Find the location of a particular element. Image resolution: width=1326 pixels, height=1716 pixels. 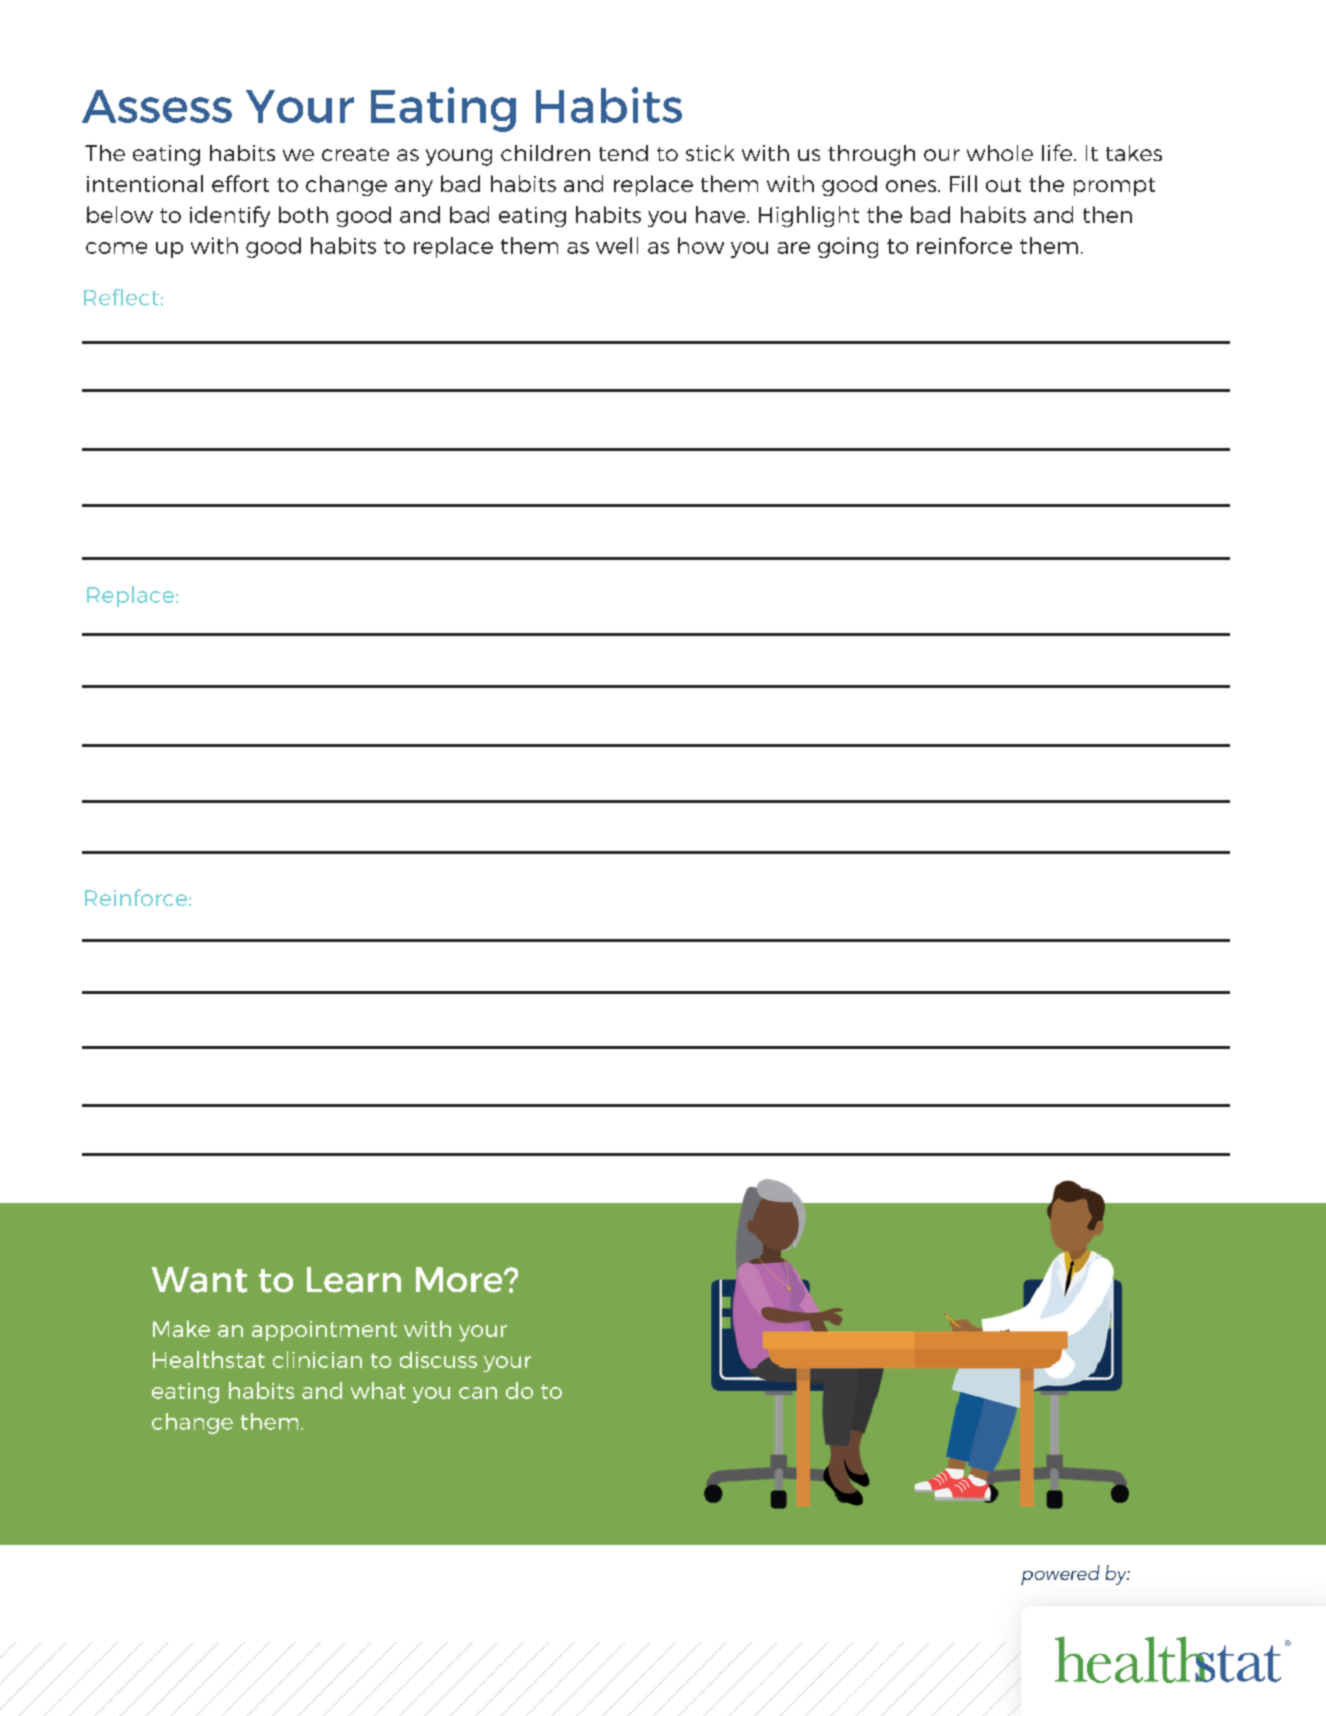

tend is located at coordinates (623, 153).
